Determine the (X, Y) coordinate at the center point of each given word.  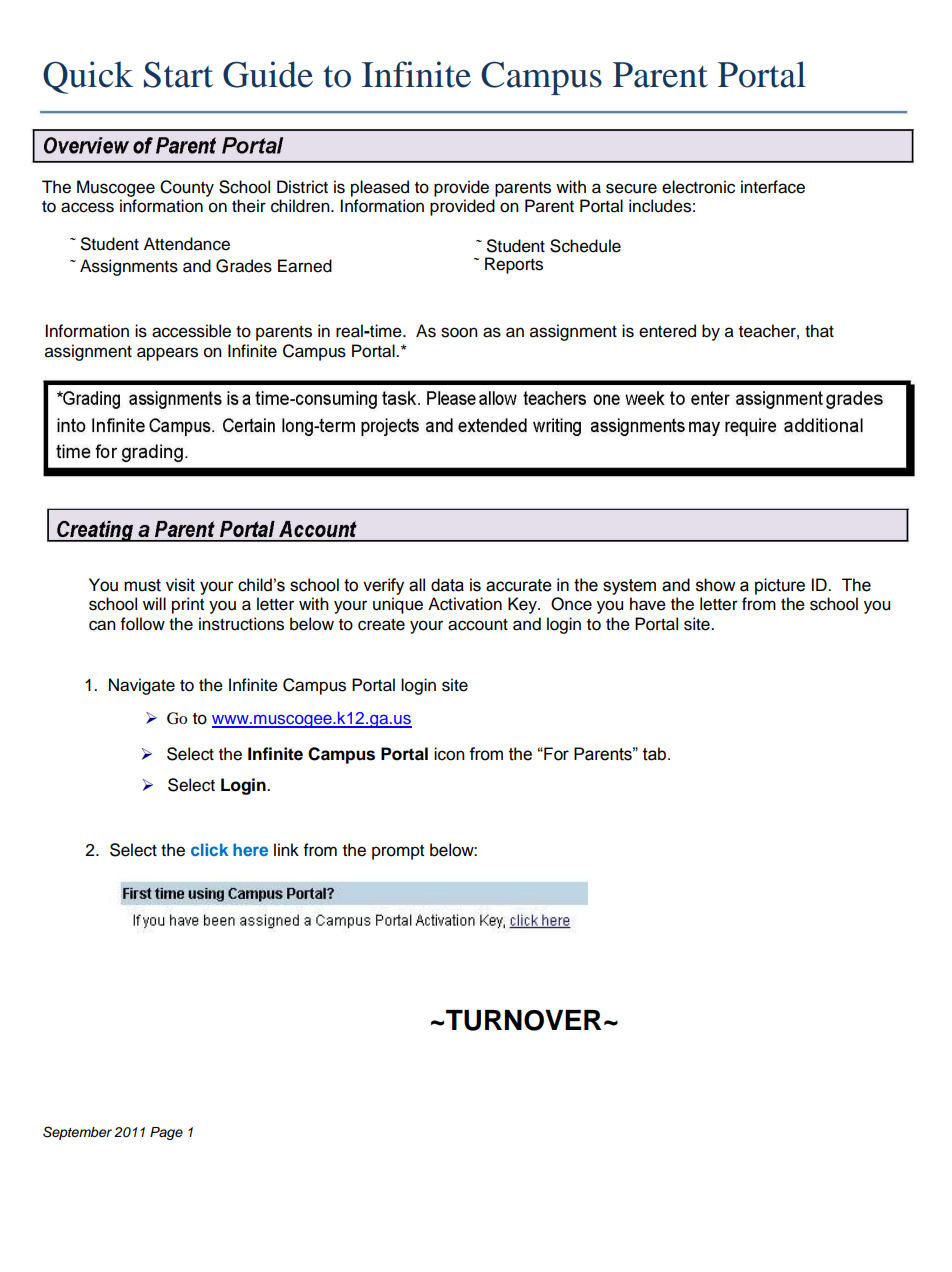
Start (178, 75)
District (302, 187)
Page (166, 1133)
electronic (698, 187)
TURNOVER (523, 1020)
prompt (398, 852)
